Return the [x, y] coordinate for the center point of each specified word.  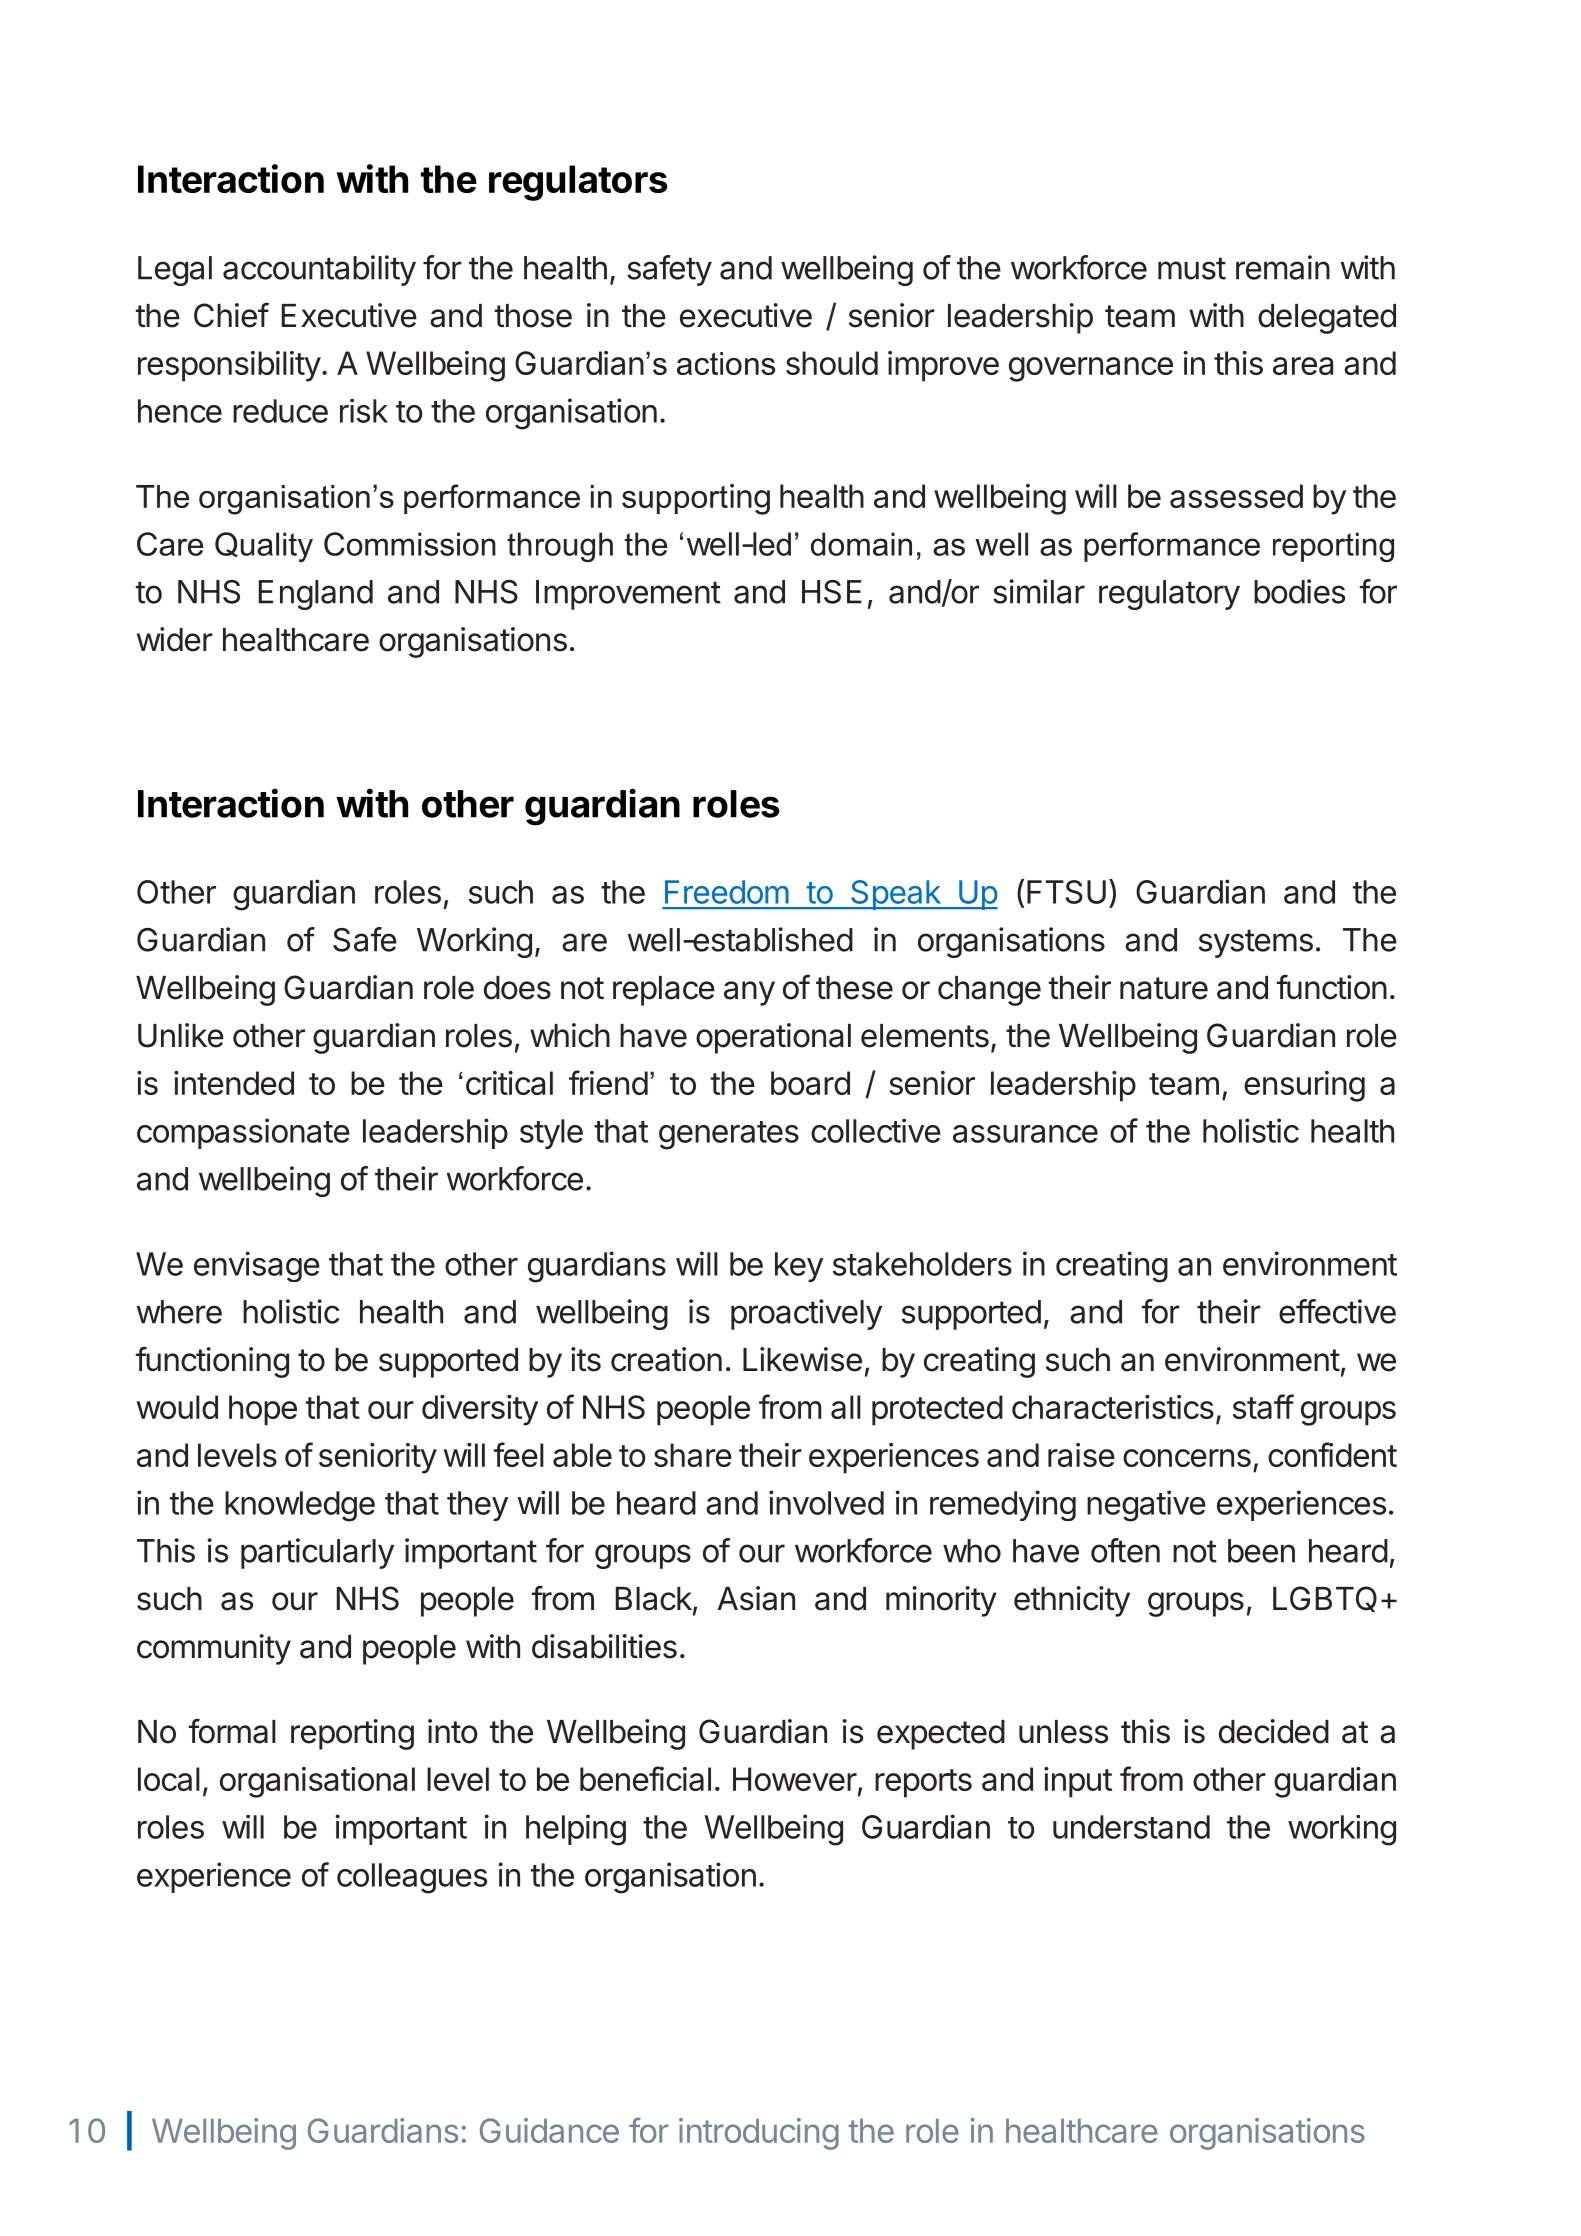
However [795, 1779]
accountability [319, 270]
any [749, 993]
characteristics [1113, 1407]
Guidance [549, 2130]
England [316, 595]
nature [1164, 988]
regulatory [1169, 595]
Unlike [181, 1035]
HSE [832, 592]
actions [726, 363]
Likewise [802, 1359]
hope [263, 1410]
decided [1274, 1731]
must [1192, 268]
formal [232, 1731]
